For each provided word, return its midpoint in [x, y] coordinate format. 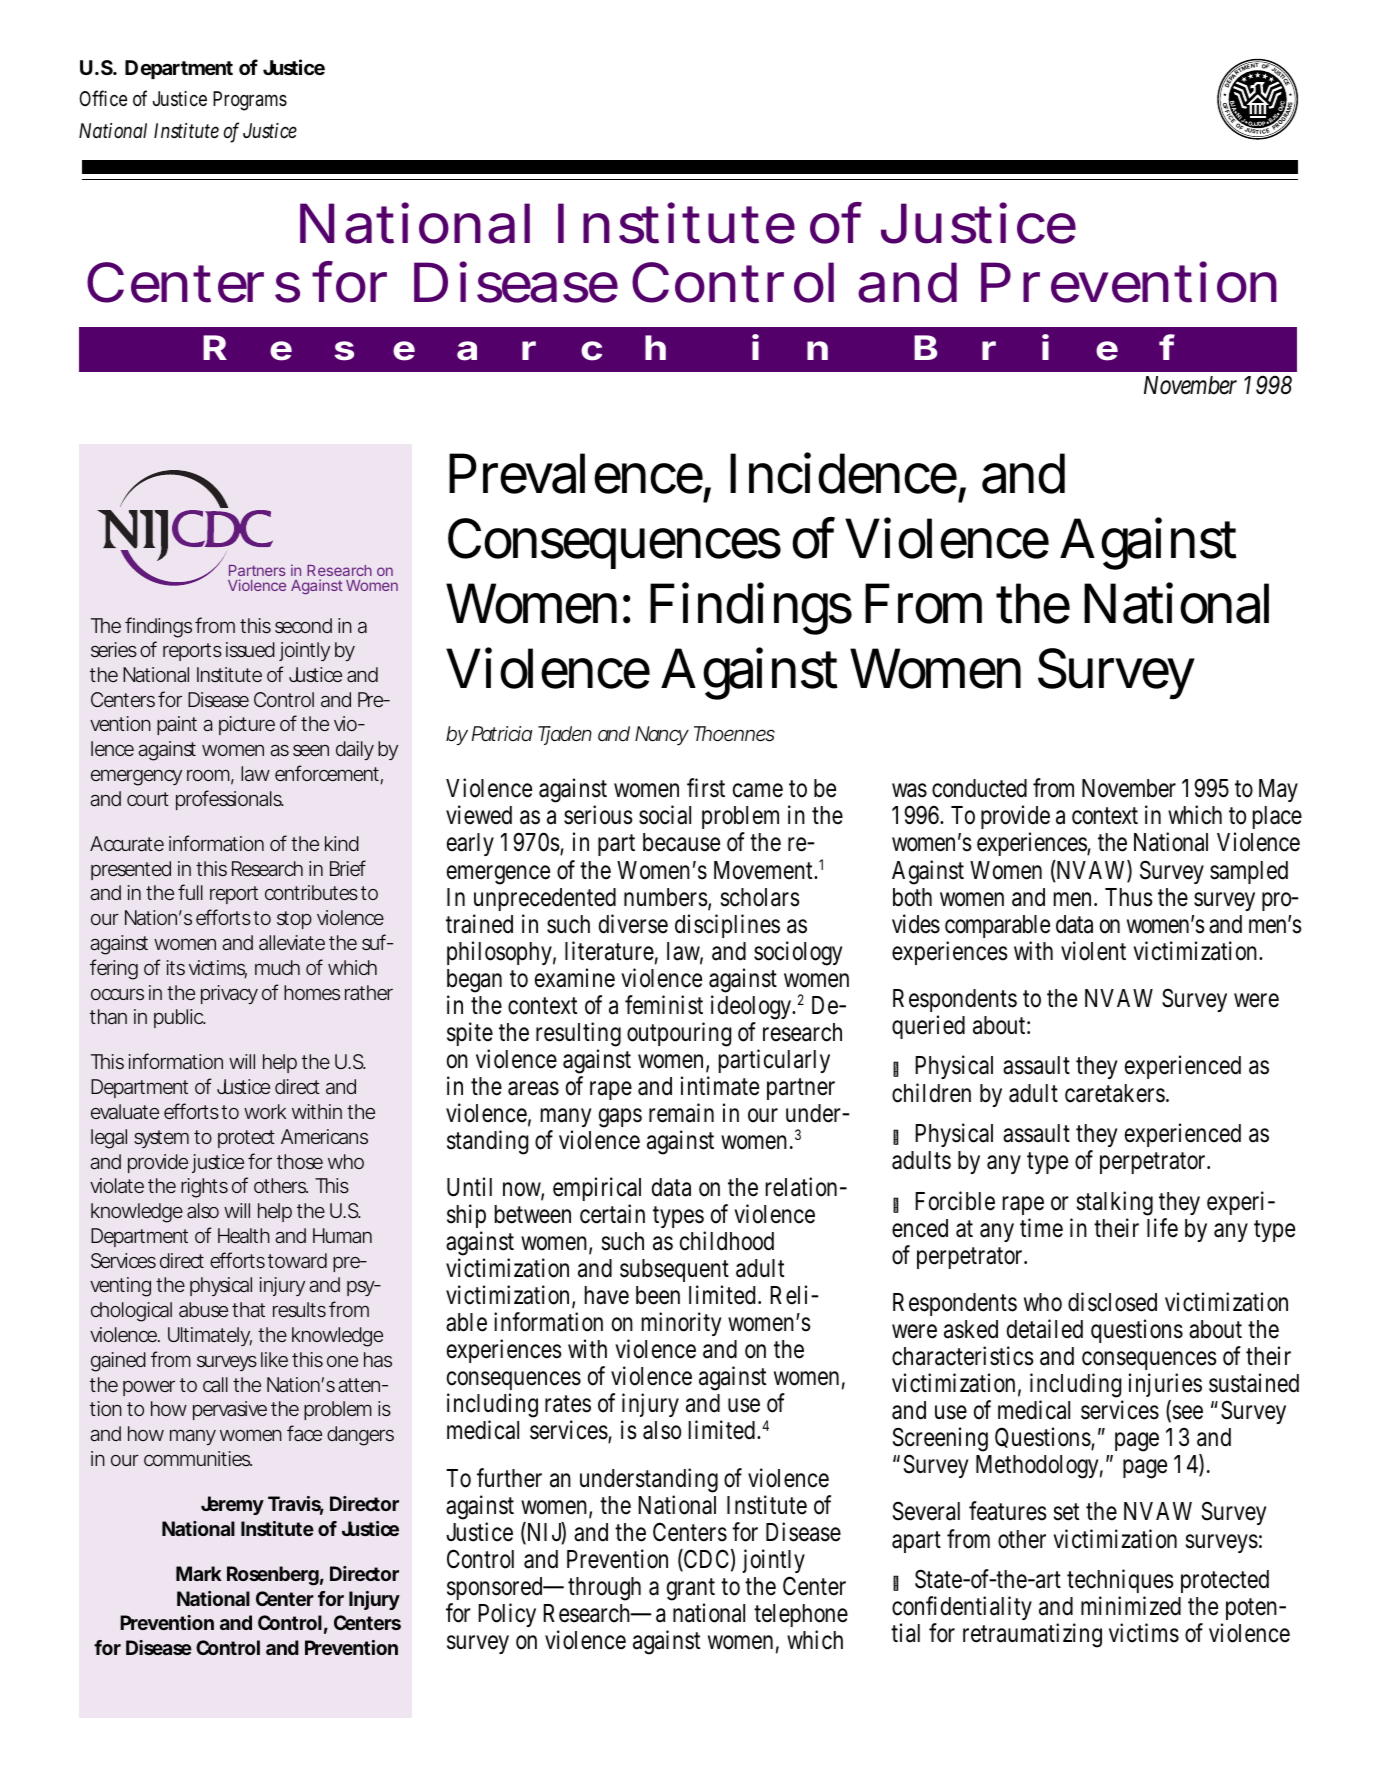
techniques [1120, 1583]
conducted [979, 788]
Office [103, 98]
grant [691, 1591]
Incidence [843, 473]
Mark [199, 1573]
